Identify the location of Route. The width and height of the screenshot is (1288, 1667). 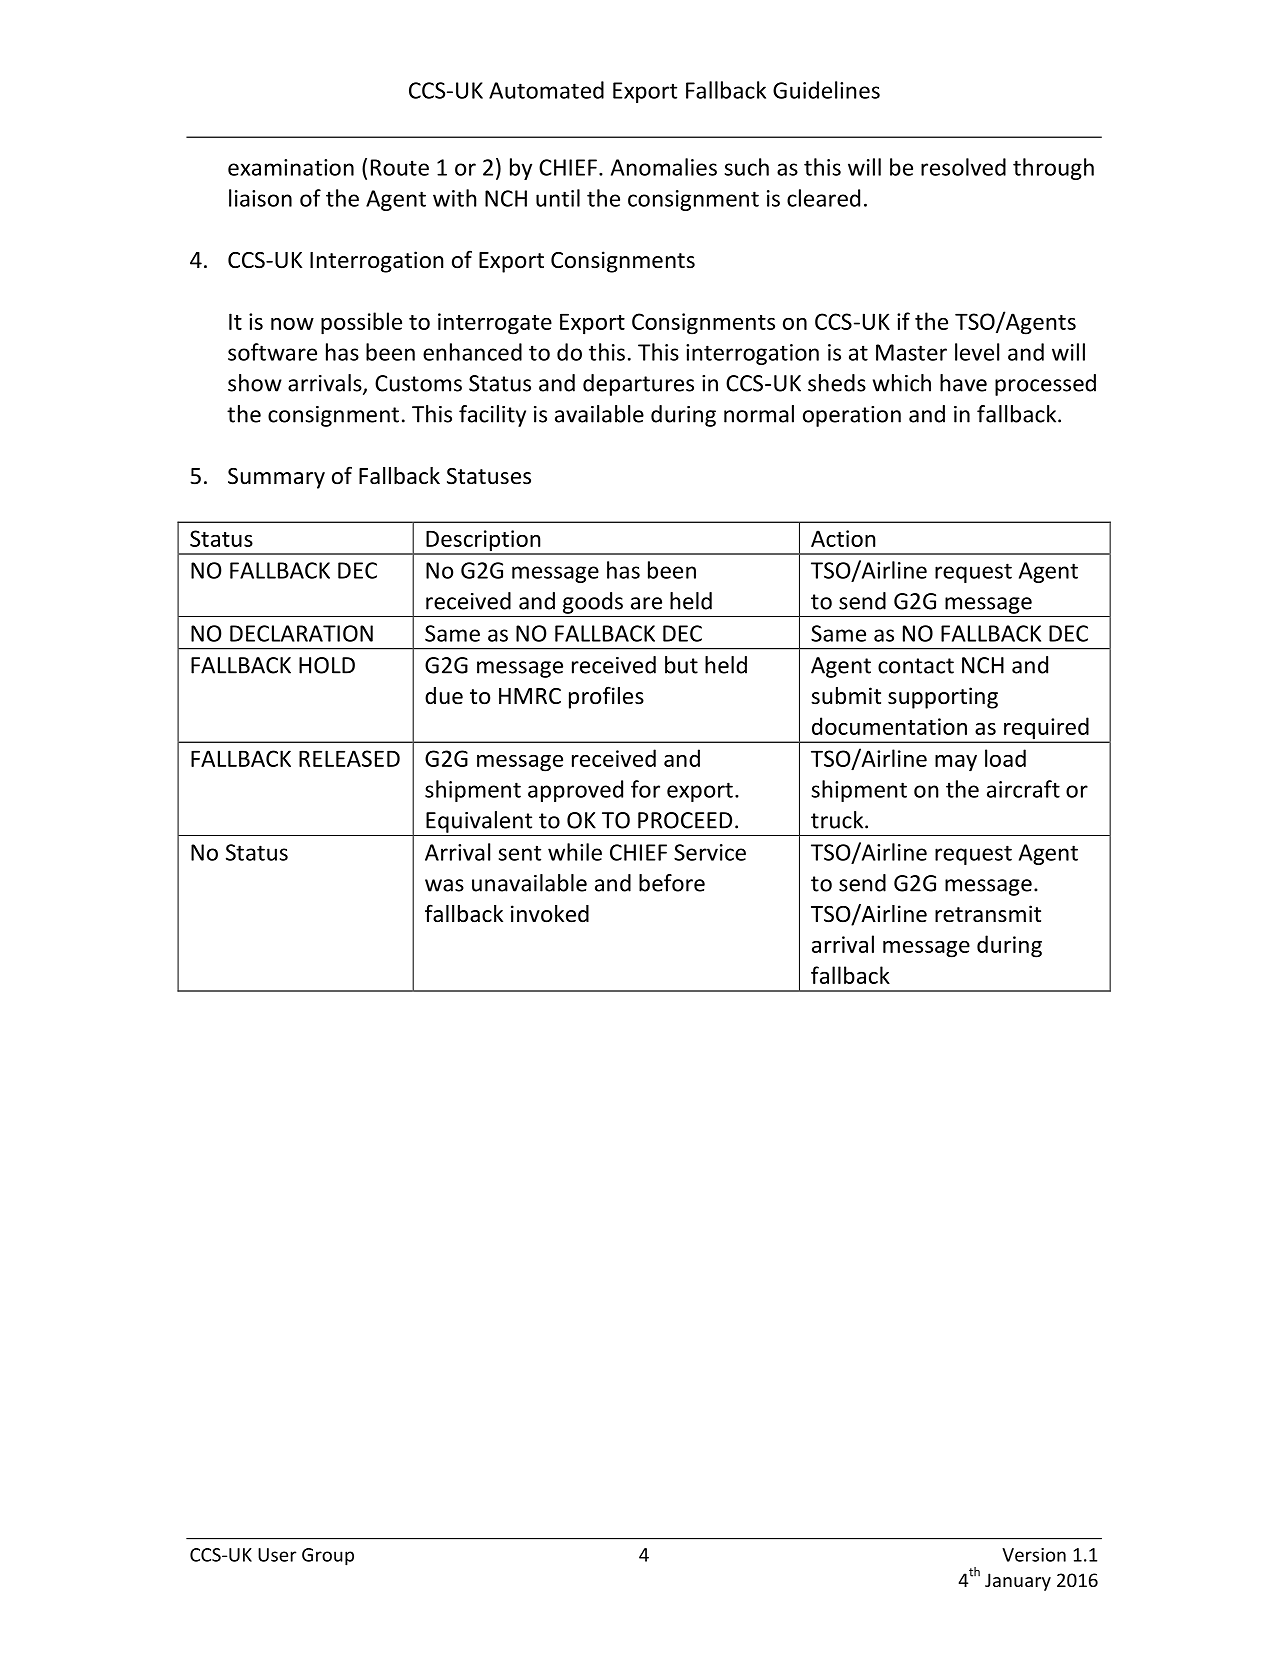
(400, 167).
